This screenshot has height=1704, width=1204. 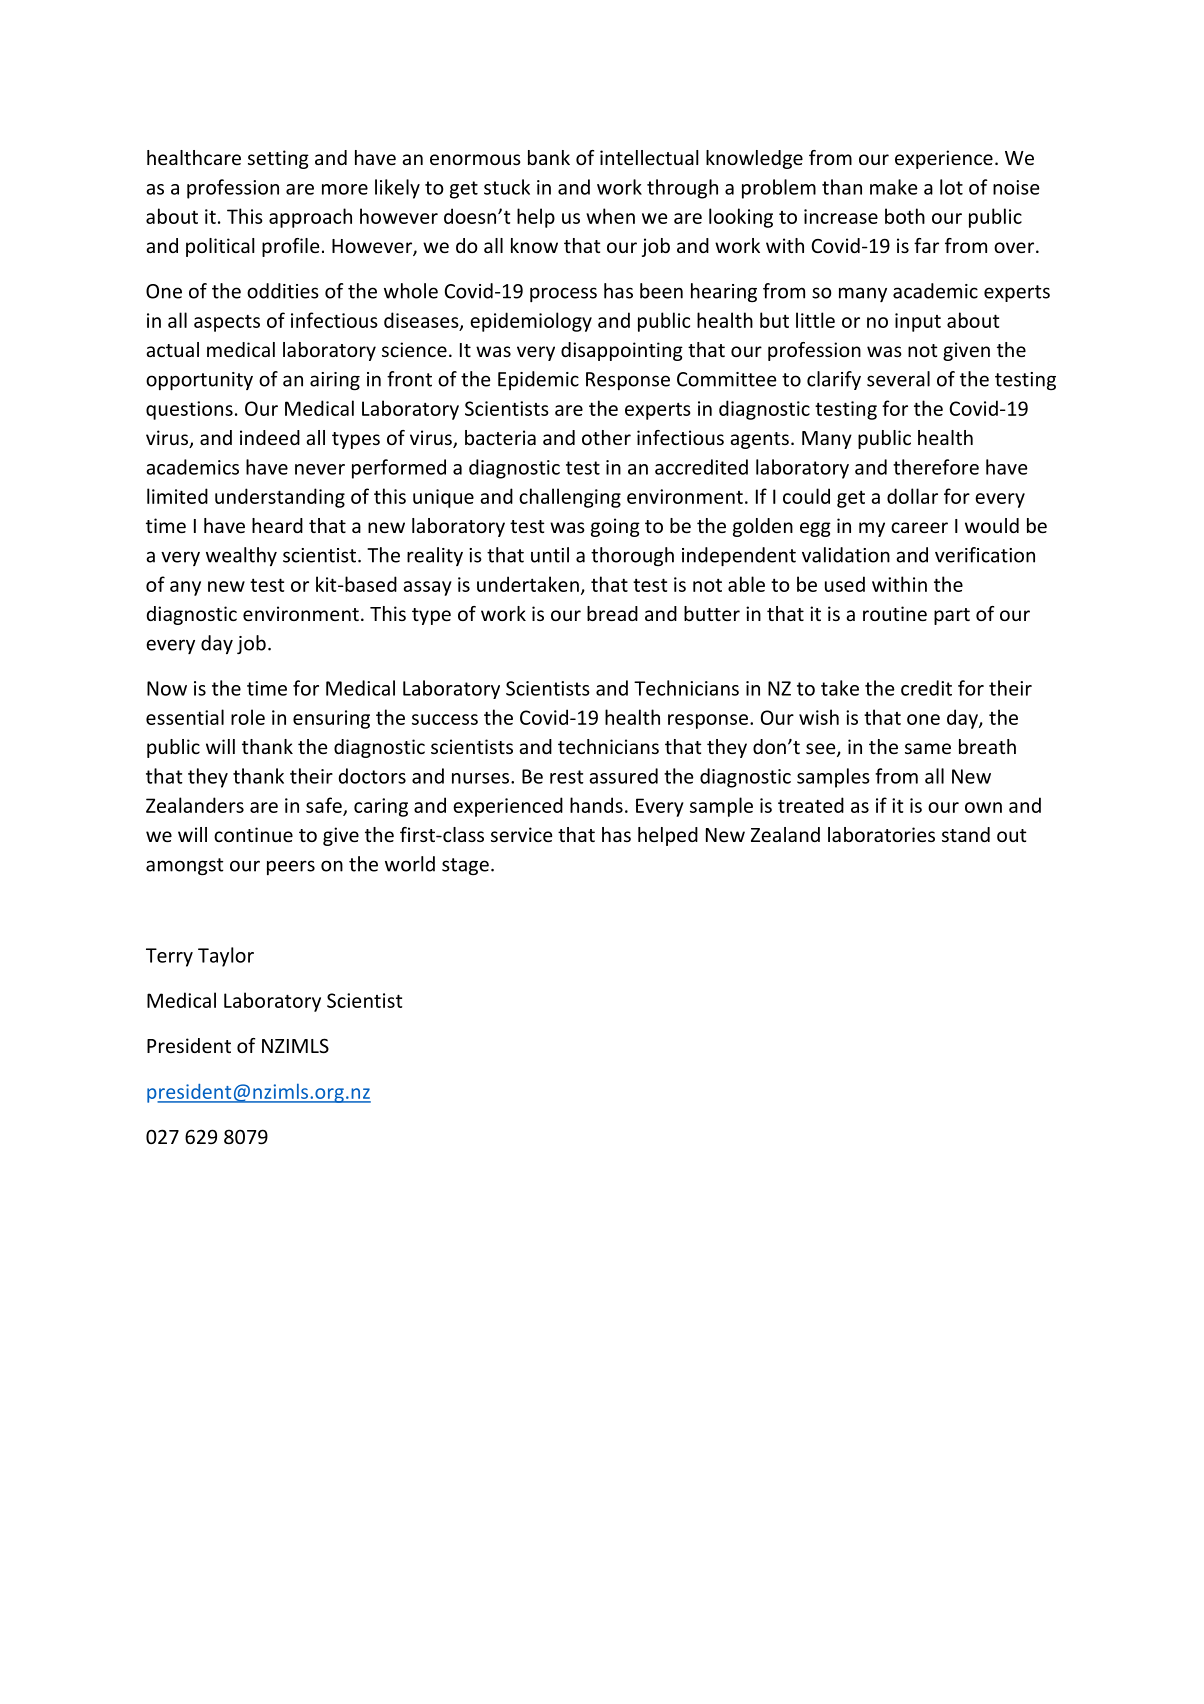 What do you see at coordinates (465, 866) in the screenshot?
I see `stage` at bounding box center [465, 866].
